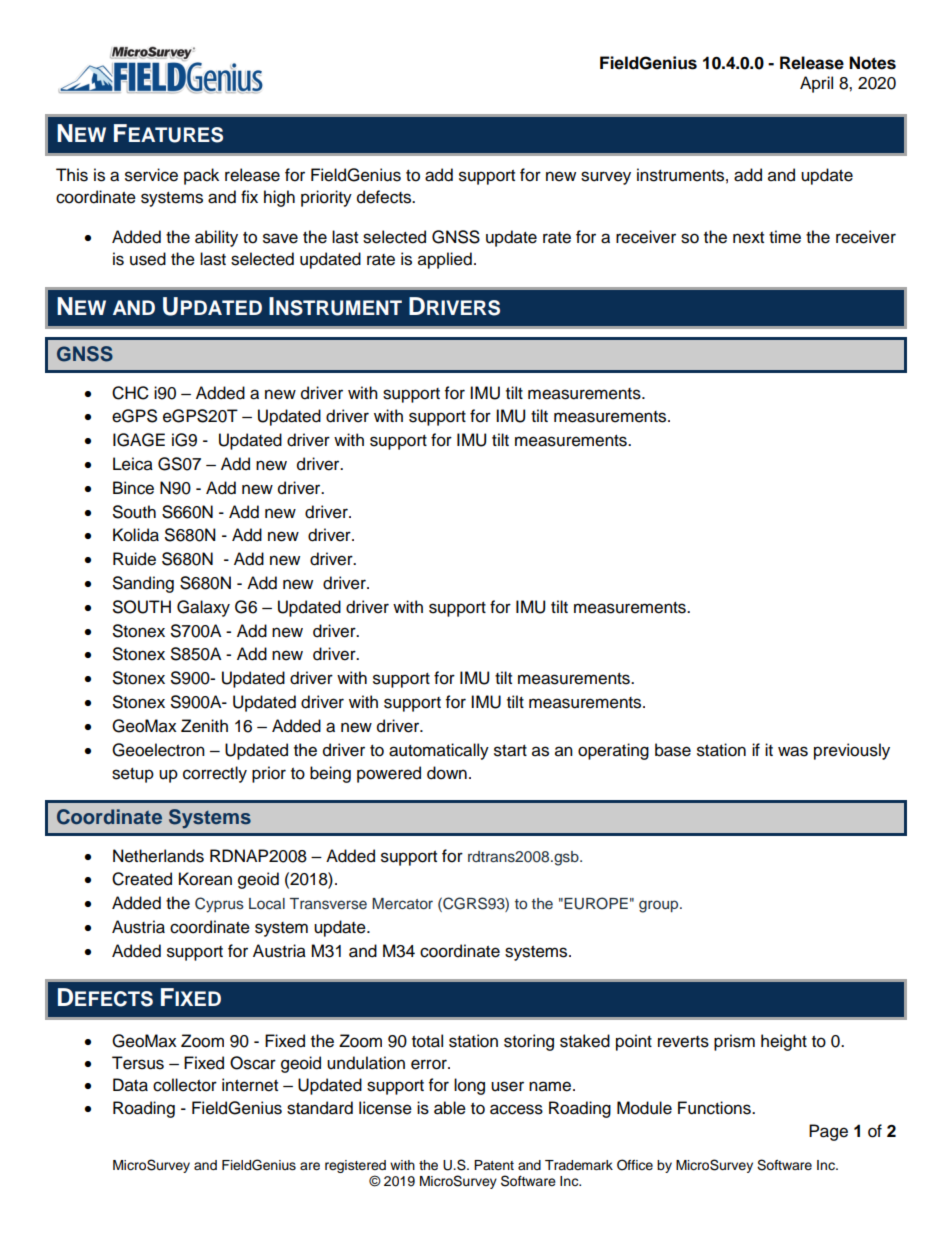 This screenshot has height=1233, width=952. What do you see at coordinates (445, 260) in the screenshot?
I see `applied` at bounding box center [445, 260].
